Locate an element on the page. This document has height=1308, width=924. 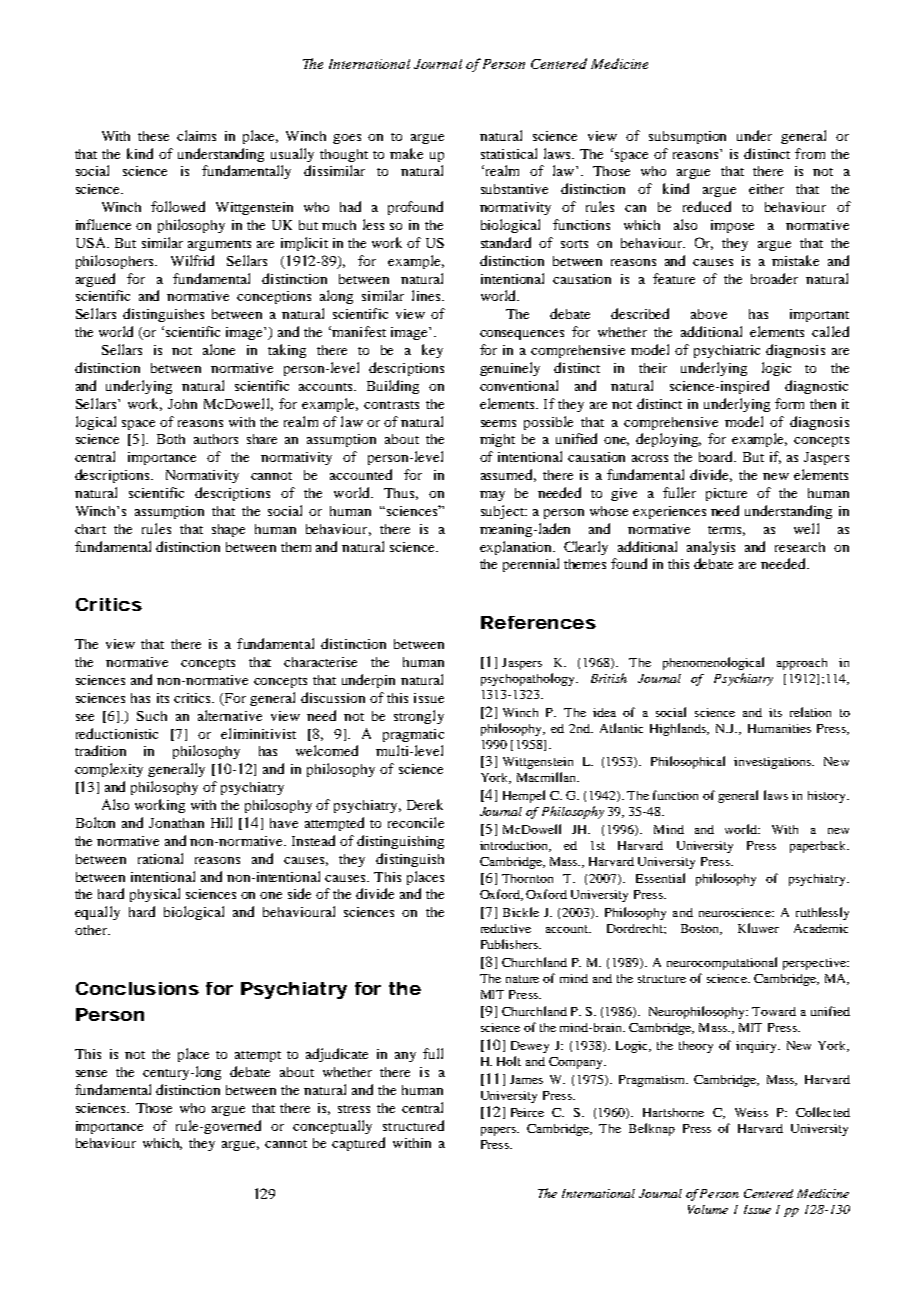
claims is located at coordinates (196, 135).
